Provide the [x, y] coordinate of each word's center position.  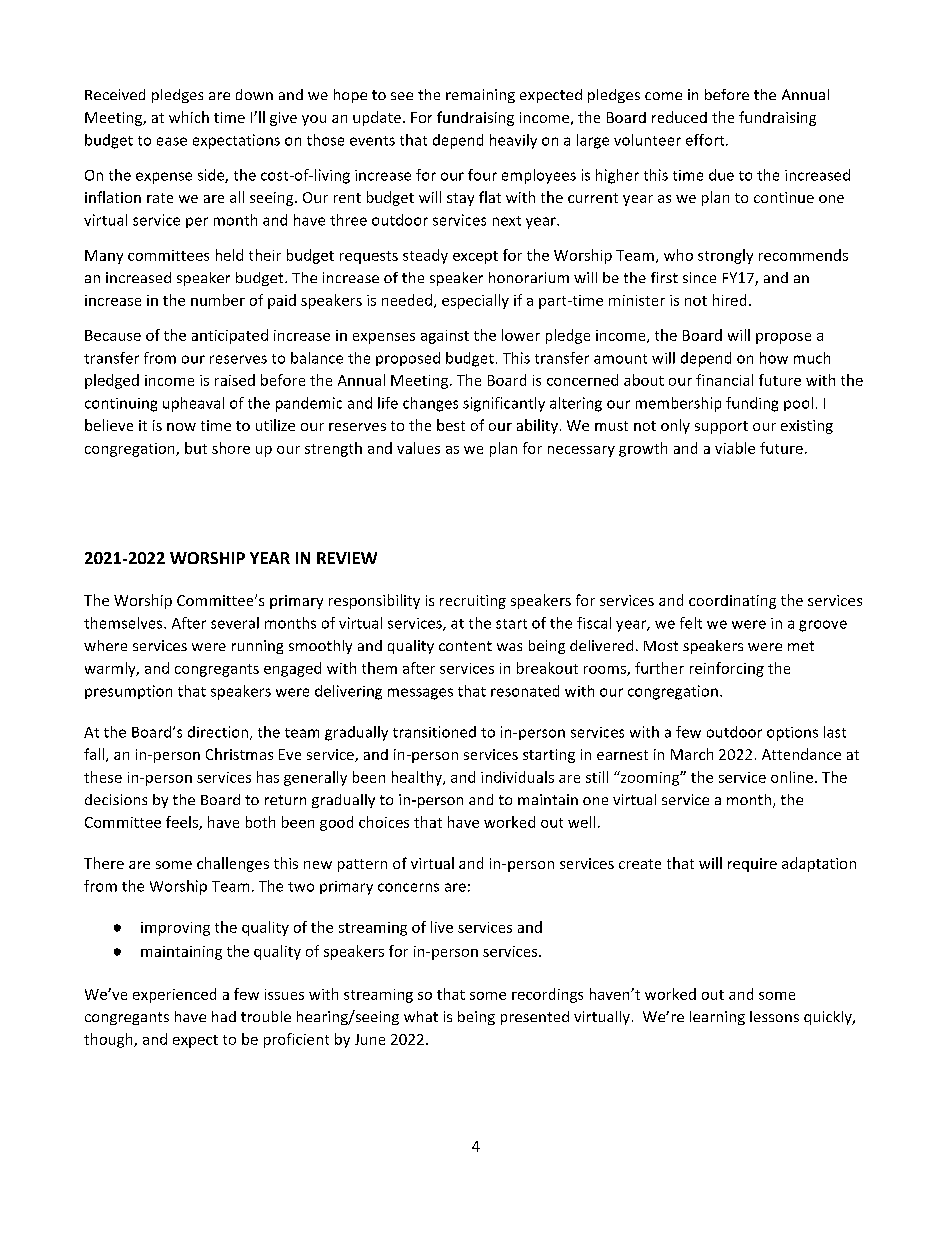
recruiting [473, 602]
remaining [480, 96]
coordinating [732, 602]
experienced [174, 995]
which [189, 117]
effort [706, 140]
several [235, 623]
